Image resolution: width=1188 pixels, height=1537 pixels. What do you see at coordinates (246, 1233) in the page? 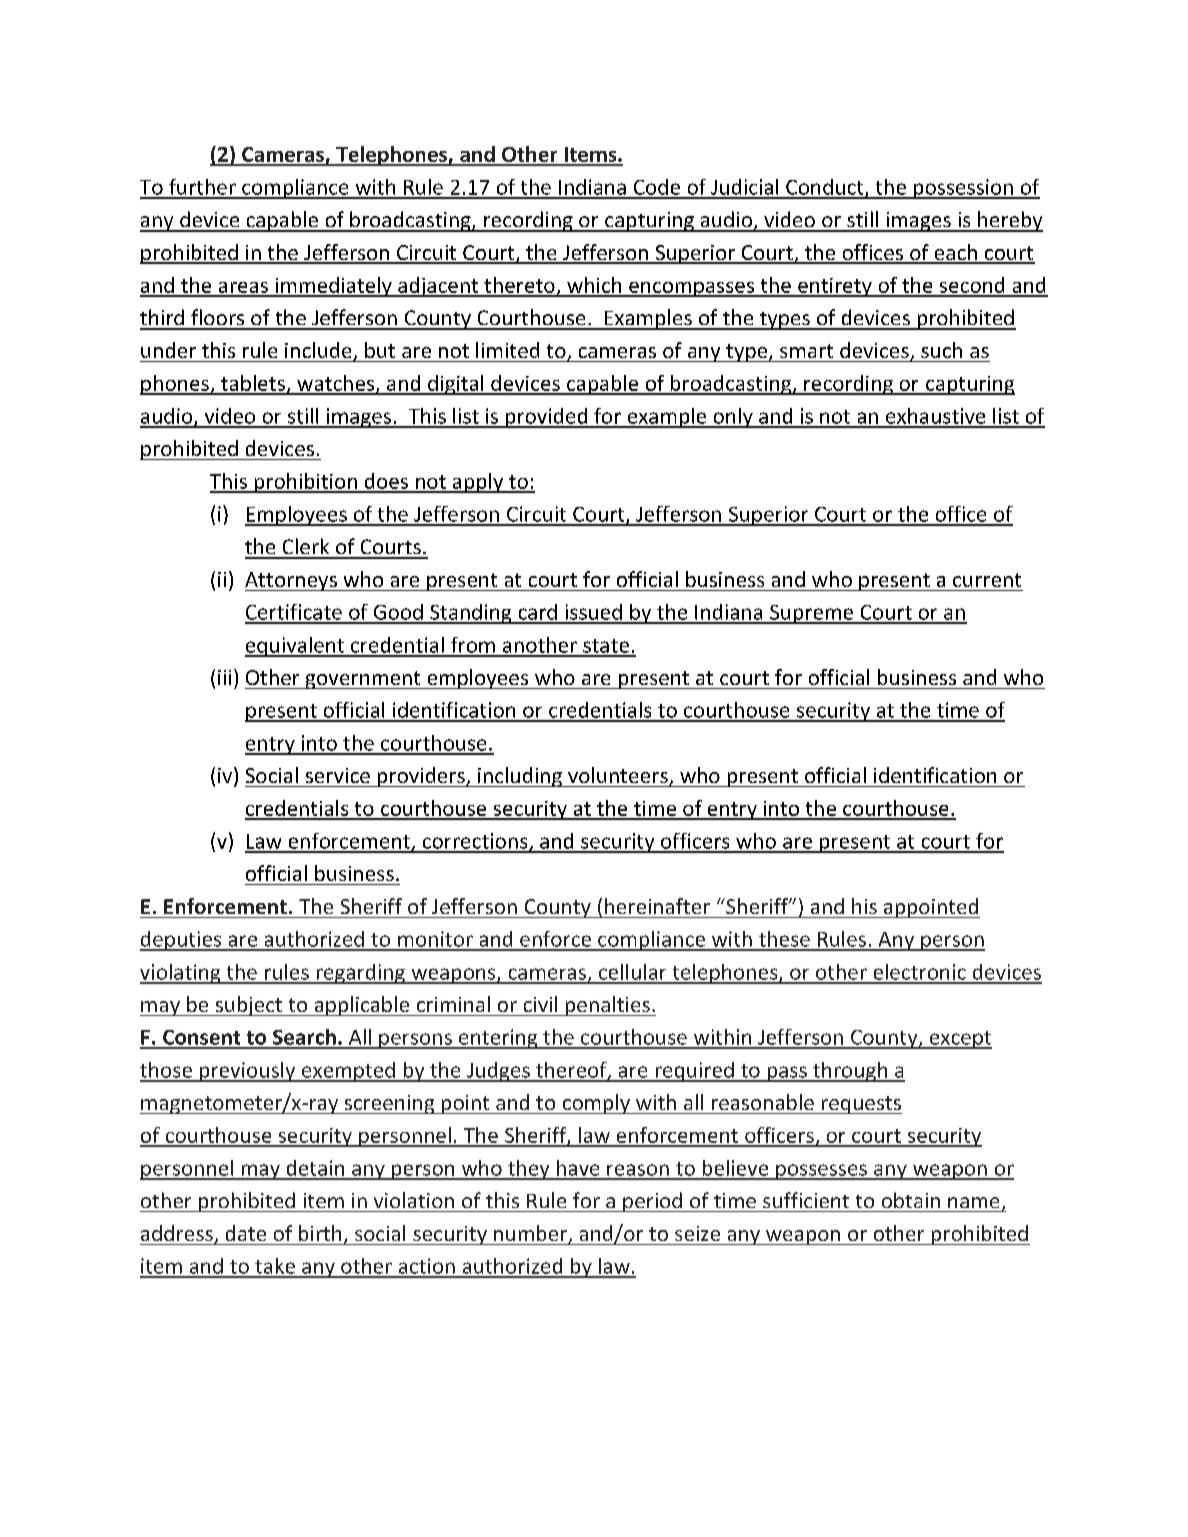
I see `date` at bounding box center [246, 1233].
